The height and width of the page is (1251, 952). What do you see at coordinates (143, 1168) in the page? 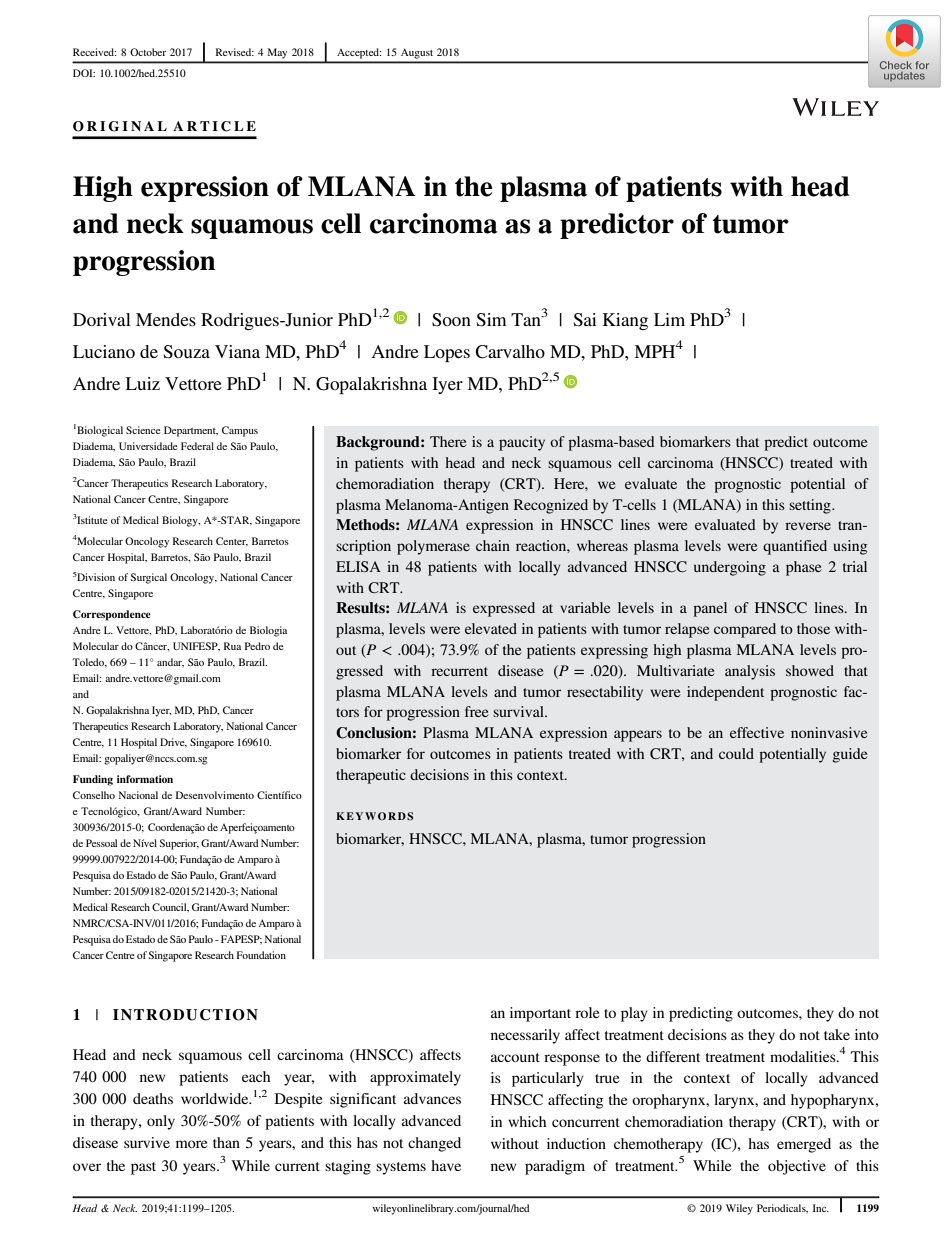
I see `past` at bounding box center [143, 1168].
